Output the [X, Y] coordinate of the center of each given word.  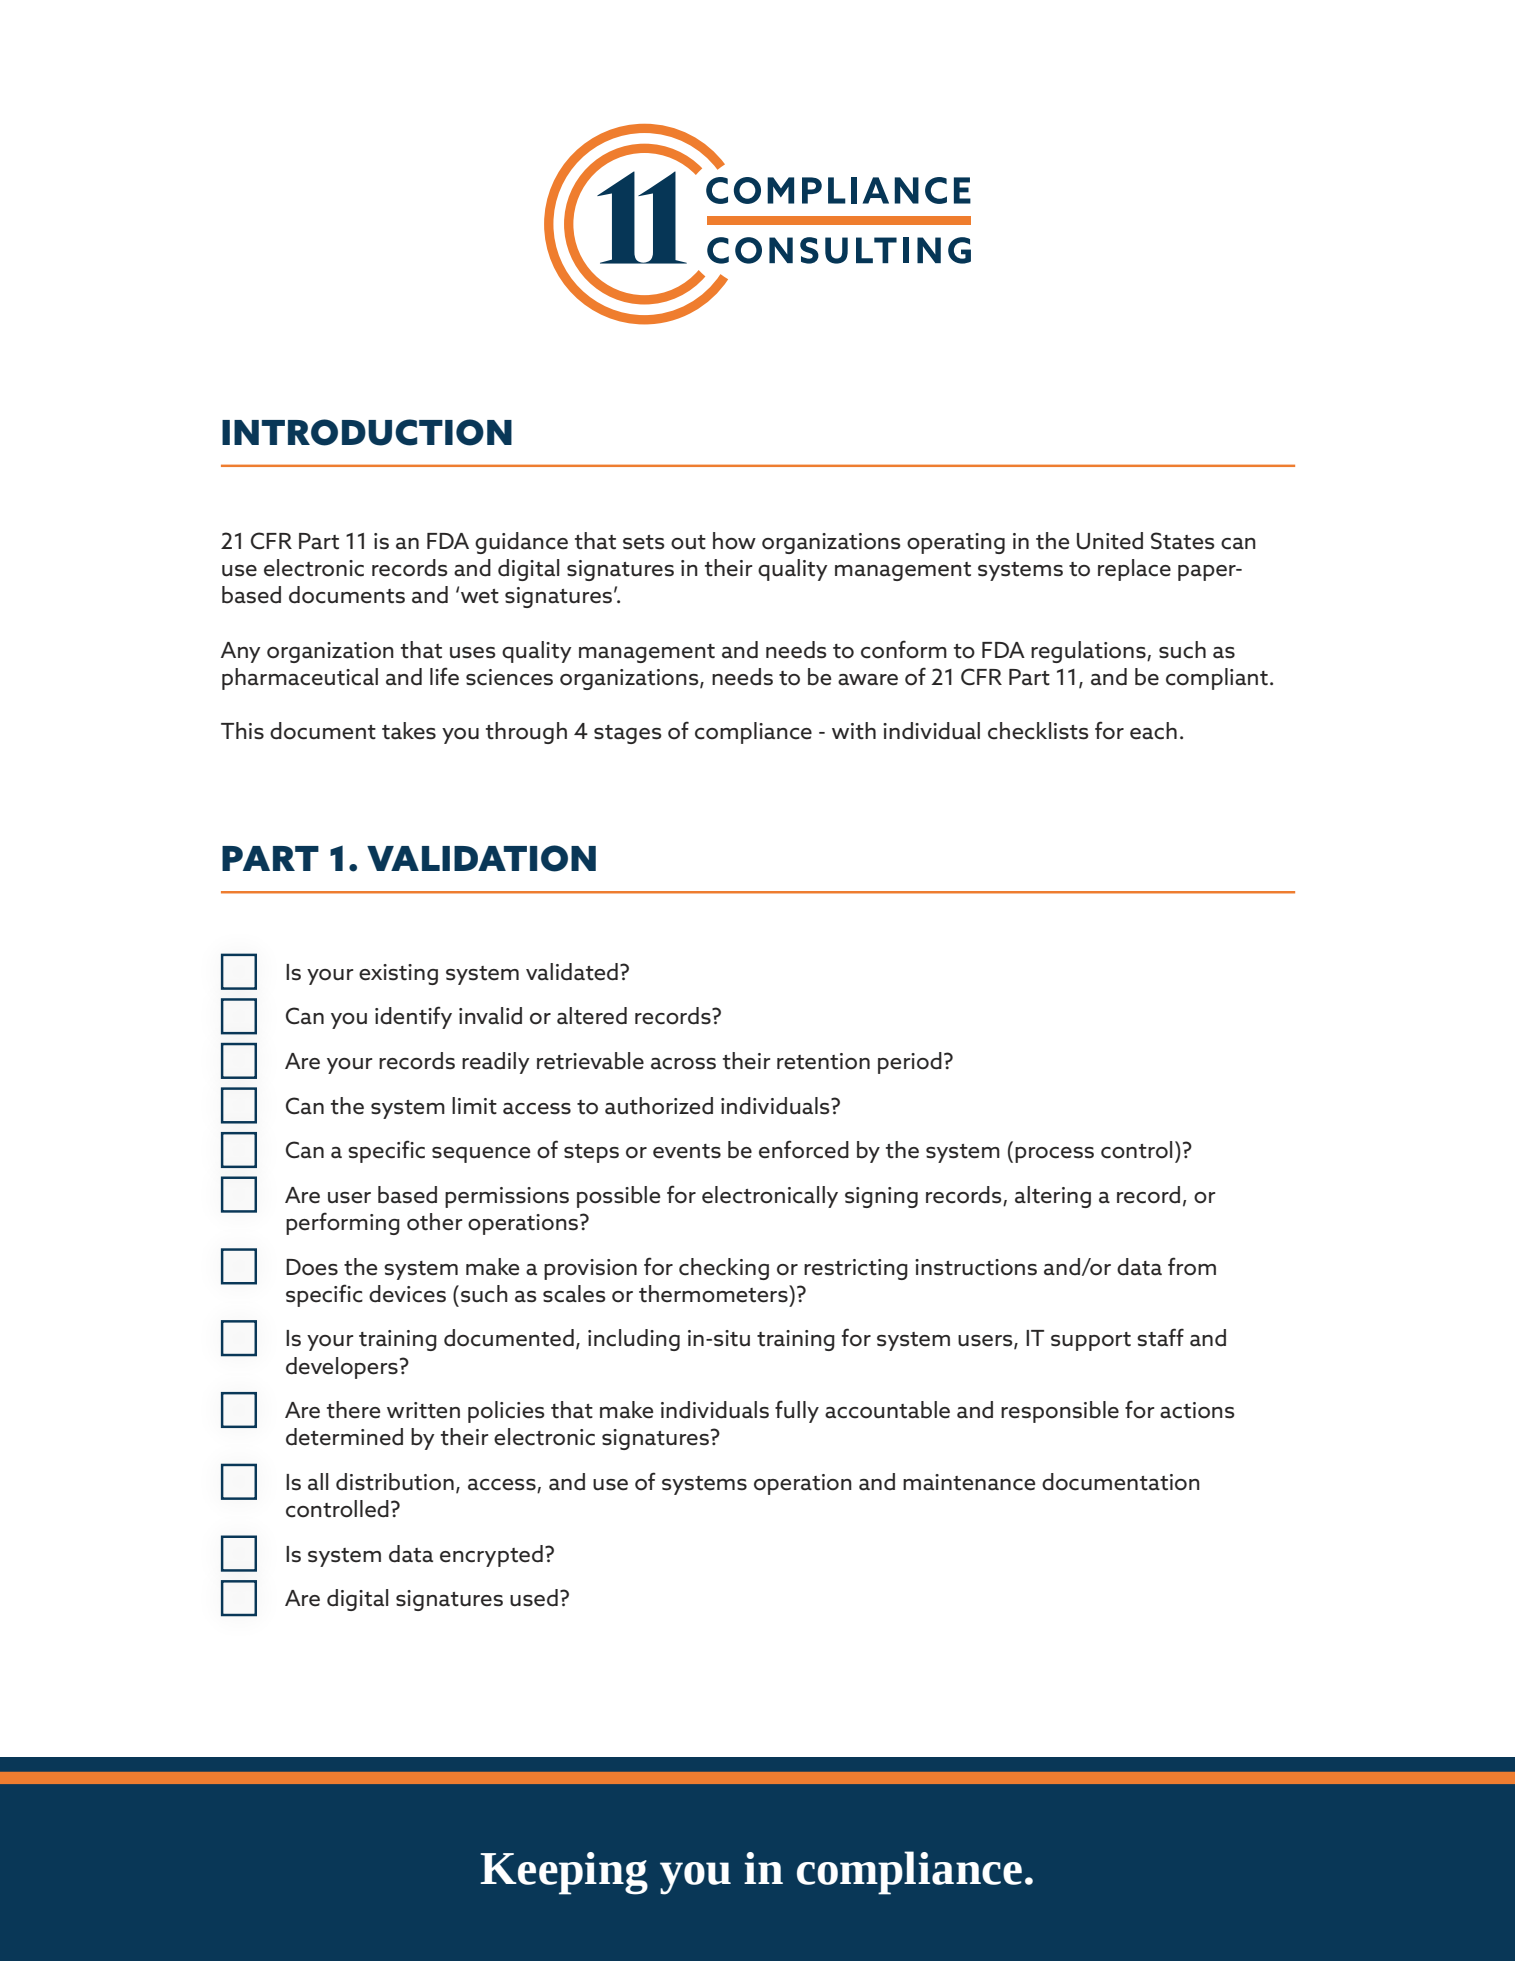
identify [413, 1017]
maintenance [969, 1482]
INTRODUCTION [367, 432]
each [1153, 731]
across [683, 1064]
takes [409, 731]
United [1110, 541]
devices [407, 1294]
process [1054, 1155]
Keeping [564, 1873]
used [534, 1598]
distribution [395, 1482]
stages [628, 734]
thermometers [714, 1294]
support [1091, 1341]
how [734, 541]
